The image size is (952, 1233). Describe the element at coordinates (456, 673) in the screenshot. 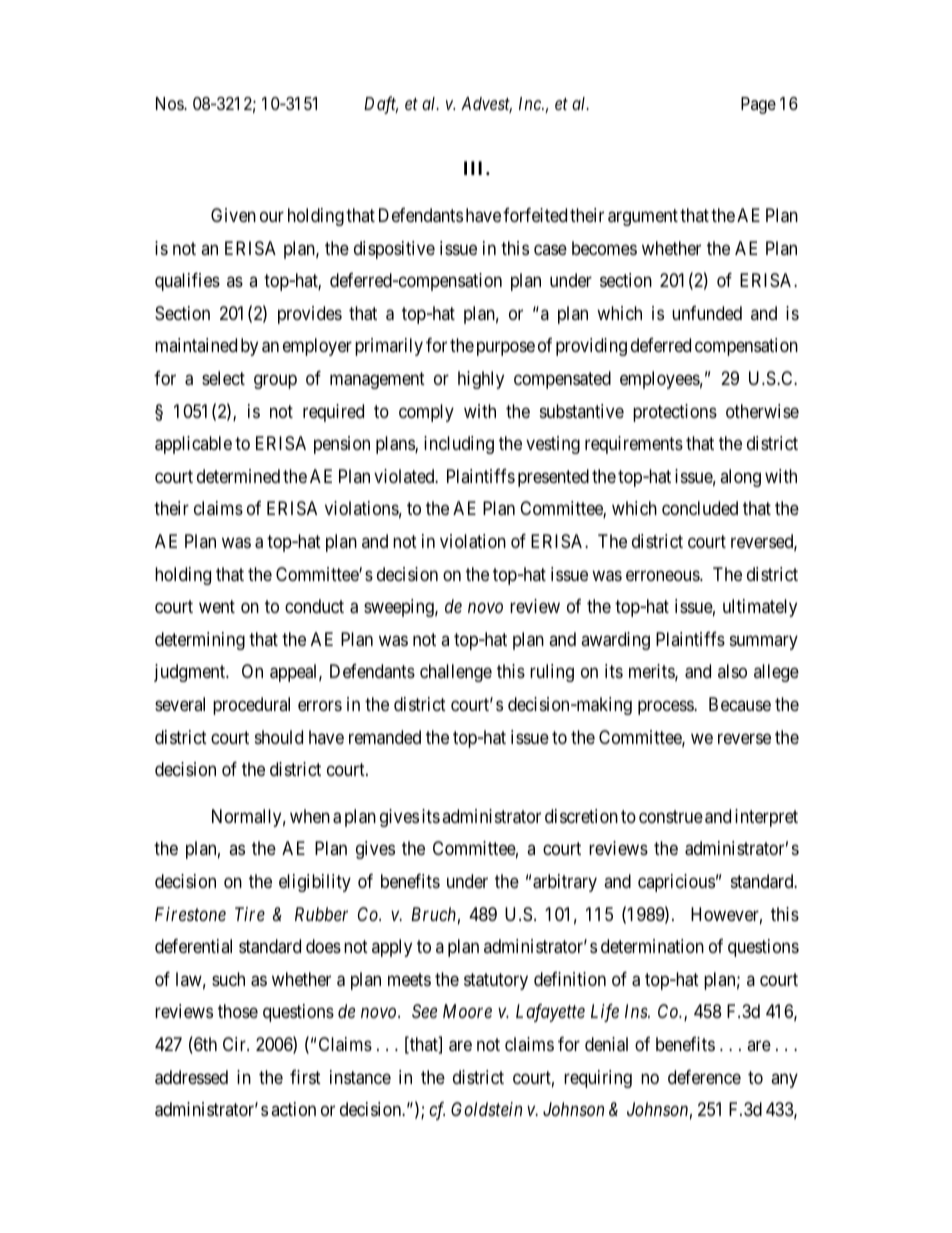

I see `challenge` at that location.
